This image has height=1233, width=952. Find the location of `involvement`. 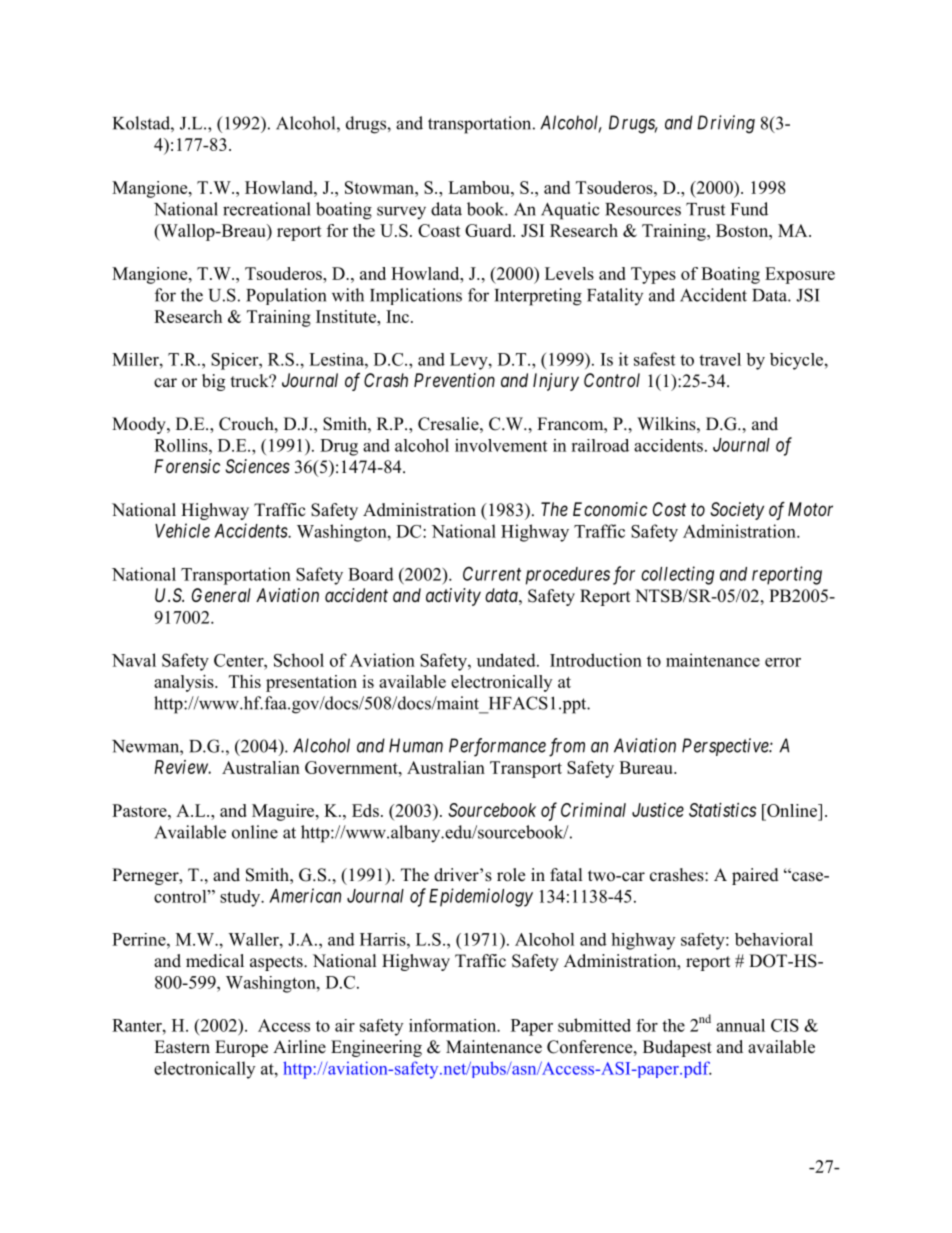

involvement is located at coordinates (501, 445).
